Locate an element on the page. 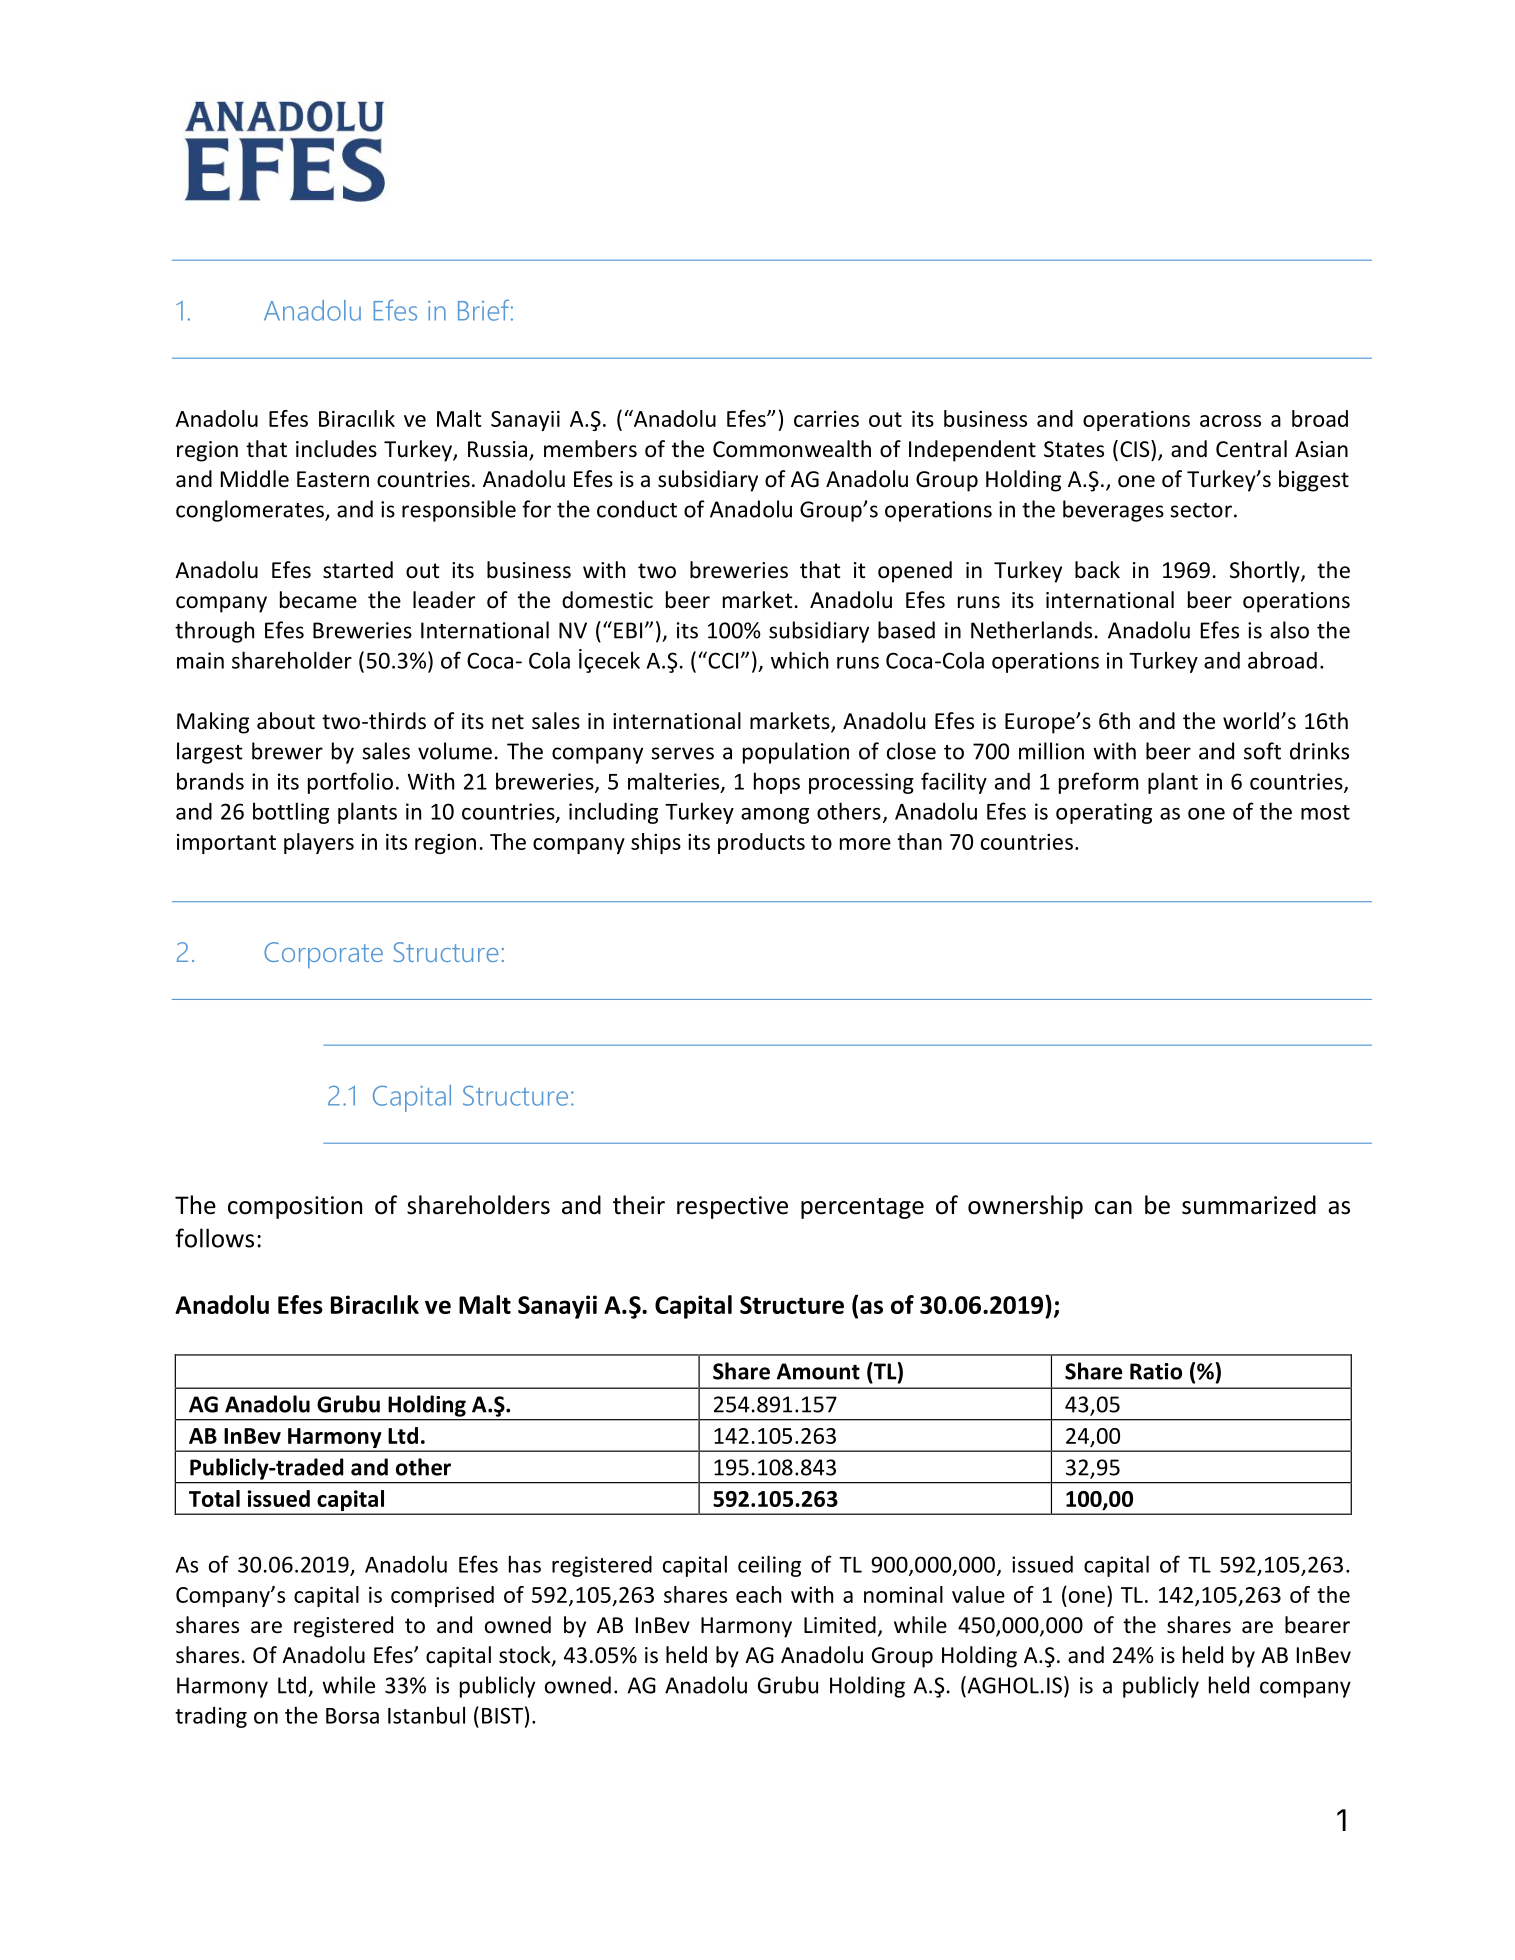  portfolio is located at coordinates (350, 783).
